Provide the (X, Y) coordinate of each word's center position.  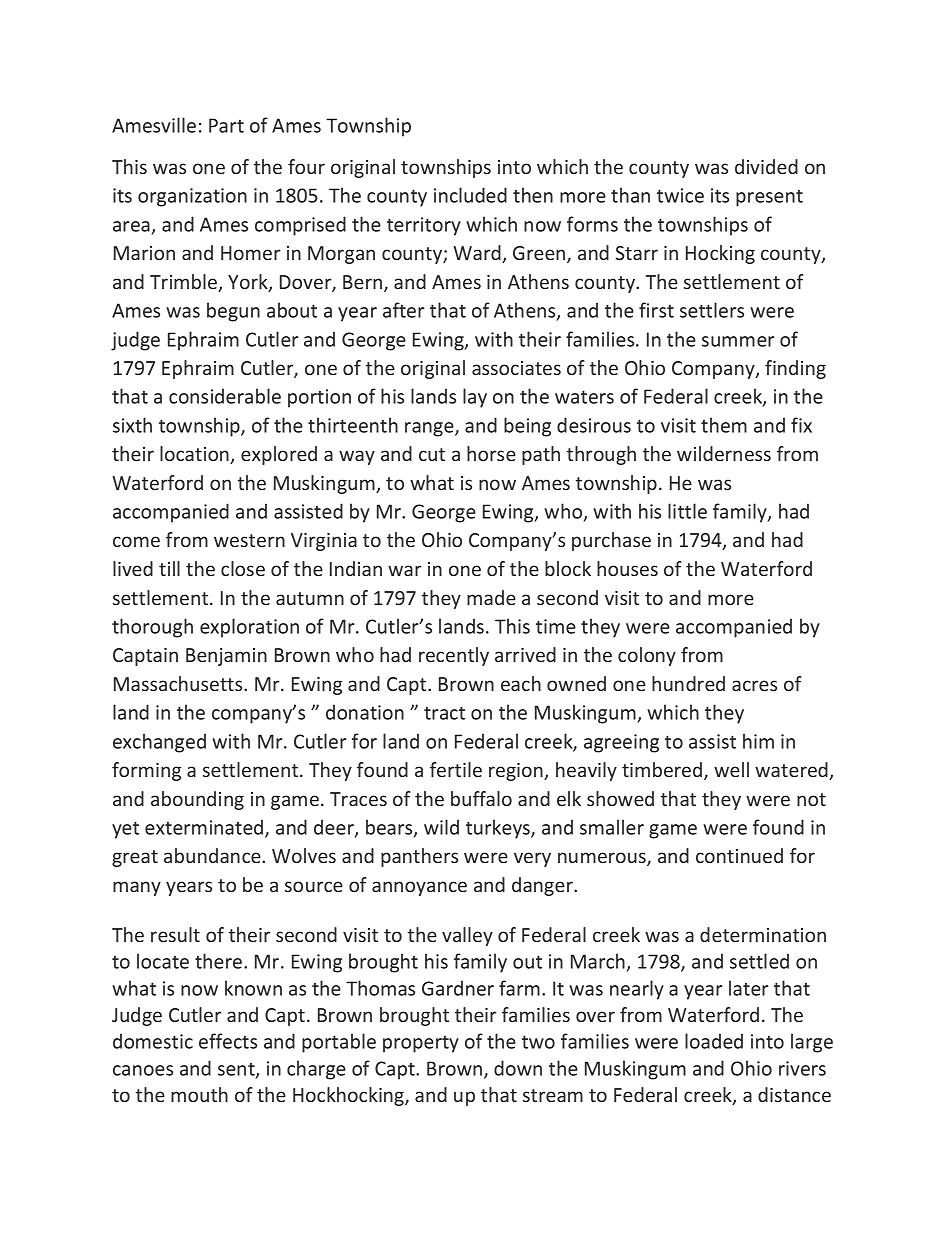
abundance (213, 855)
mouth (199, 1094)
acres (754, 685)
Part (226, 125)
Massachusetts (179, 683)
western (249, 540)
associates (516, 368)
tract (444, 713)
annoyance (419, 888)
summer (738, 341)
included (470, 195)
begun (233, 312)
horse (491, 453)
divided (766, 166)
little (687, 511)
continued (739, 855)
